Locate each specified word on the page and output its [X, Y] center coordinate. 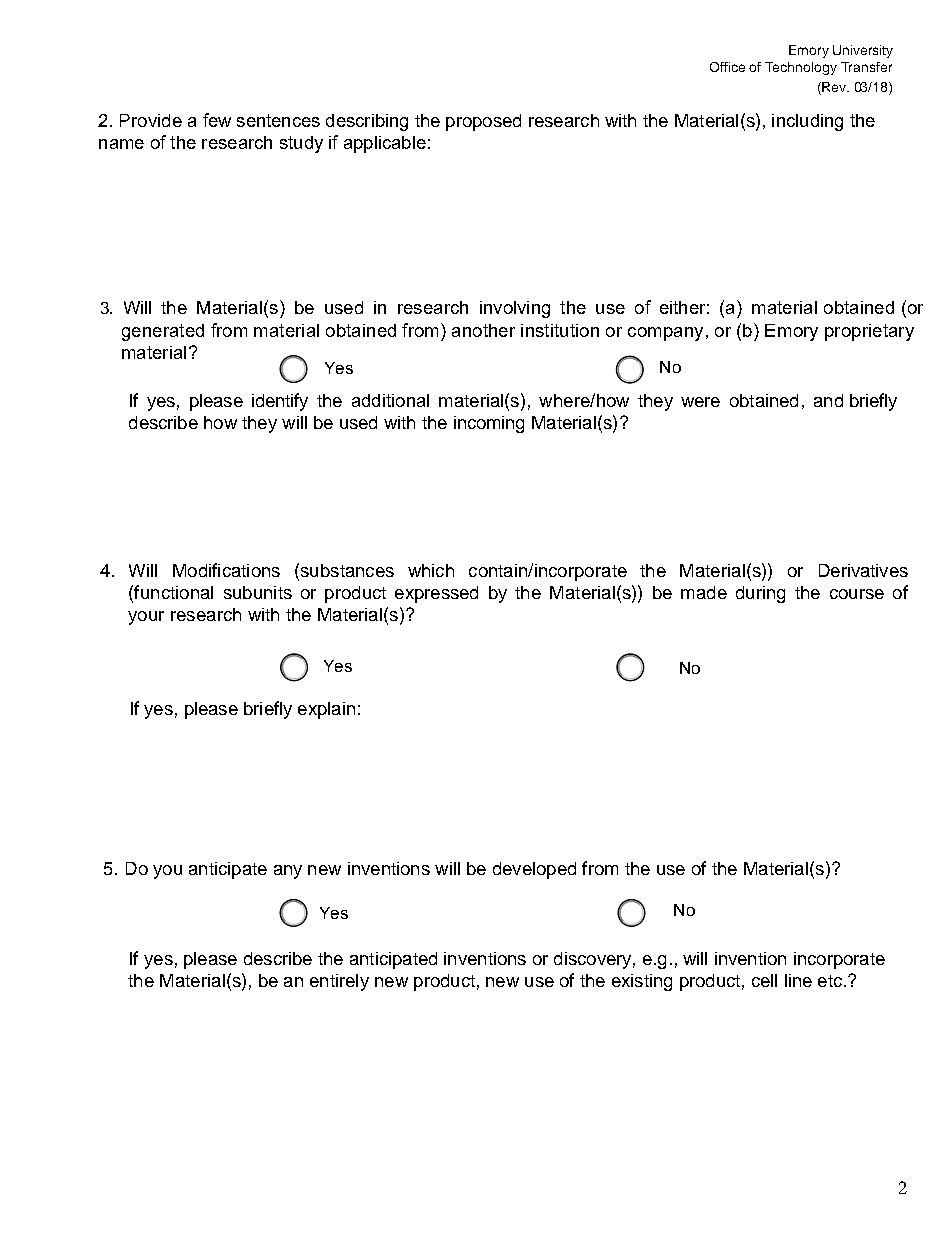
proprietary [869, 332]
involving [515, 309]
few [217, 120]
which [431, 570]
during [760, 594]
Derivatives [863, 570]
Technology [801, 68]
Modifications [226, 570]
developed [534, 870]
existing [642, 982]
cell [764, 980]
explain [326, 710]
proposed [483, 122]
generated [163, 332]
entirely [339, 982]
